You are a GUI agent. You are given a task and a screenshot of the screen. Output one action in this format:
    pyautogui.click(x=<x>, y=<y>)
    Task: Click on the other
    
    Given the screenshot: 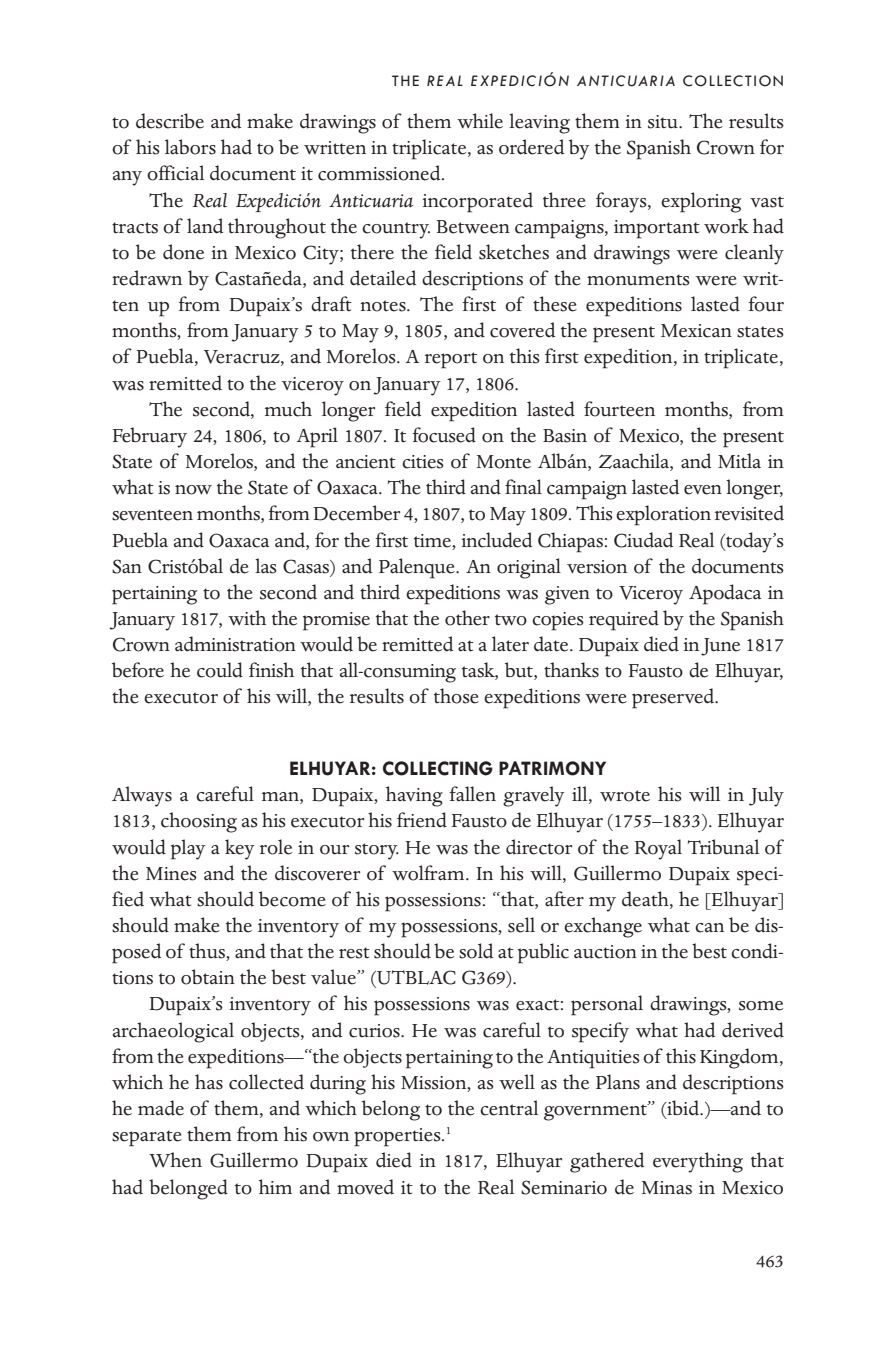 What is the action you would take?
    pyautogui.click(x=467, y=618)
